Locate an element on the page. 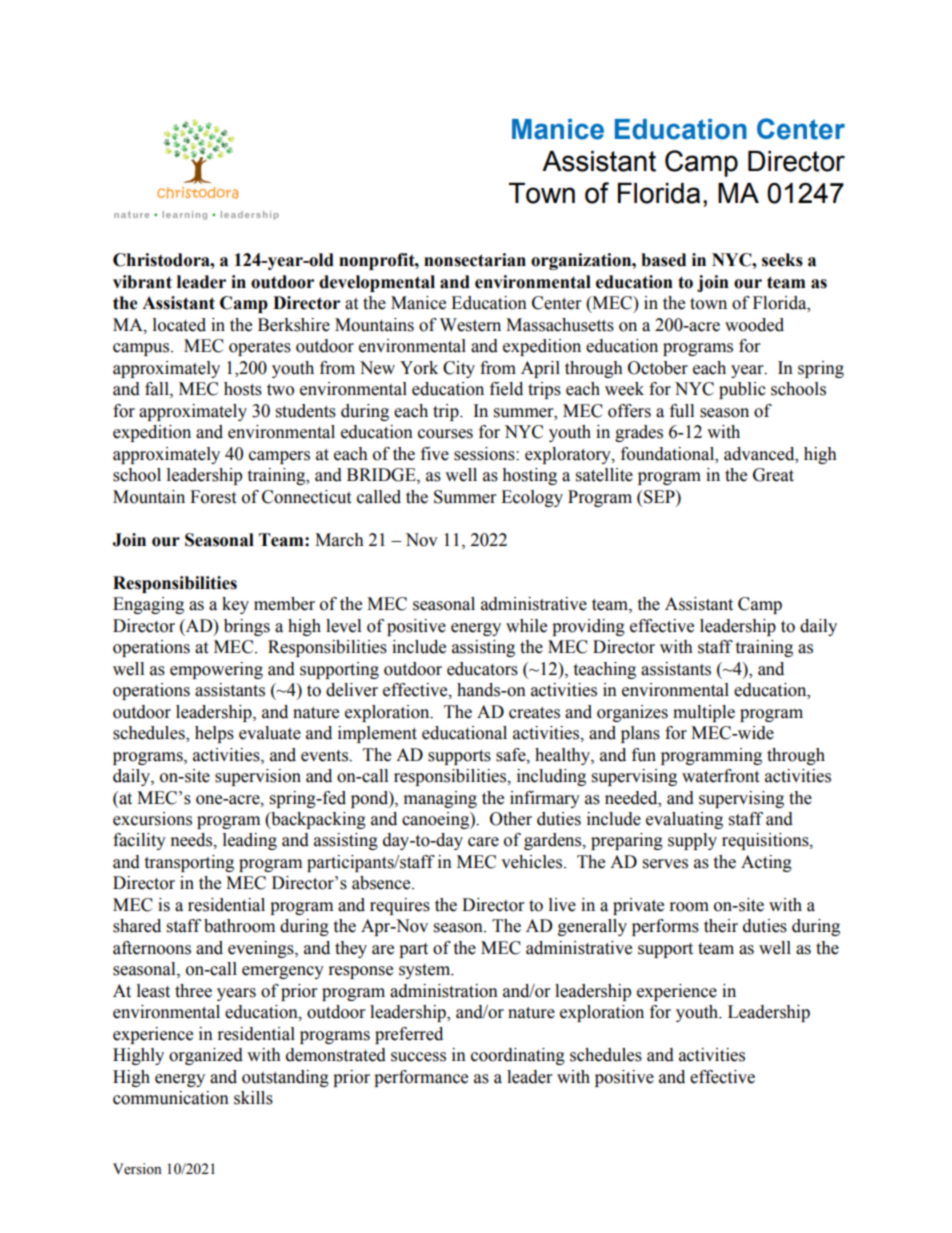 The width and height of the document is (952, 1233). while is located at coordinates (526, 626).
